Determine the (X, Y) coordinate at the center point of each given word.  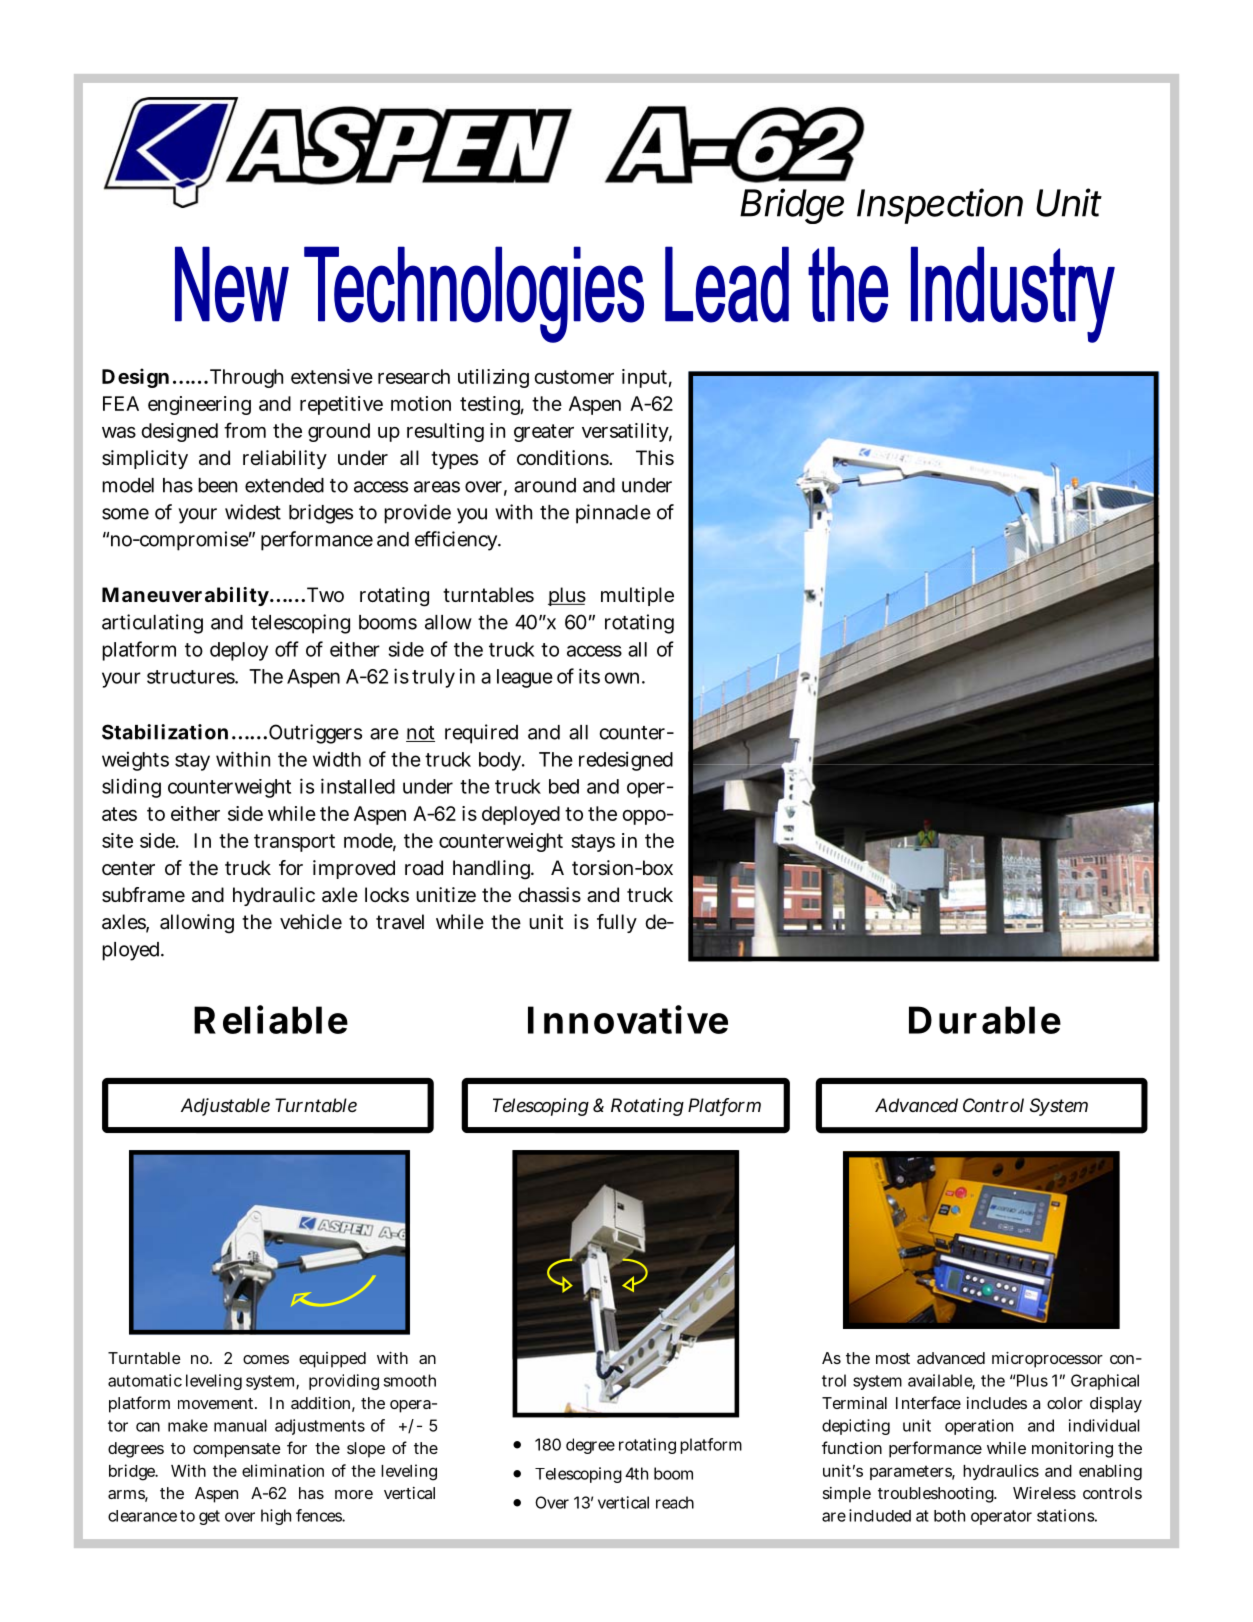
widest (253, 512)
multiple (637, 596)
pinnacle (613, 514)
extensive (332, 376)
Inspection (940, 206)
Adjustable (225, 1107)
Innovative (628, 1019)
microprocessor (1047, 1360)
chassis (549, 895)
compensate (237, 1450)
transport (294, 843)
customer (574, 377)
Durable (985, 1020)
